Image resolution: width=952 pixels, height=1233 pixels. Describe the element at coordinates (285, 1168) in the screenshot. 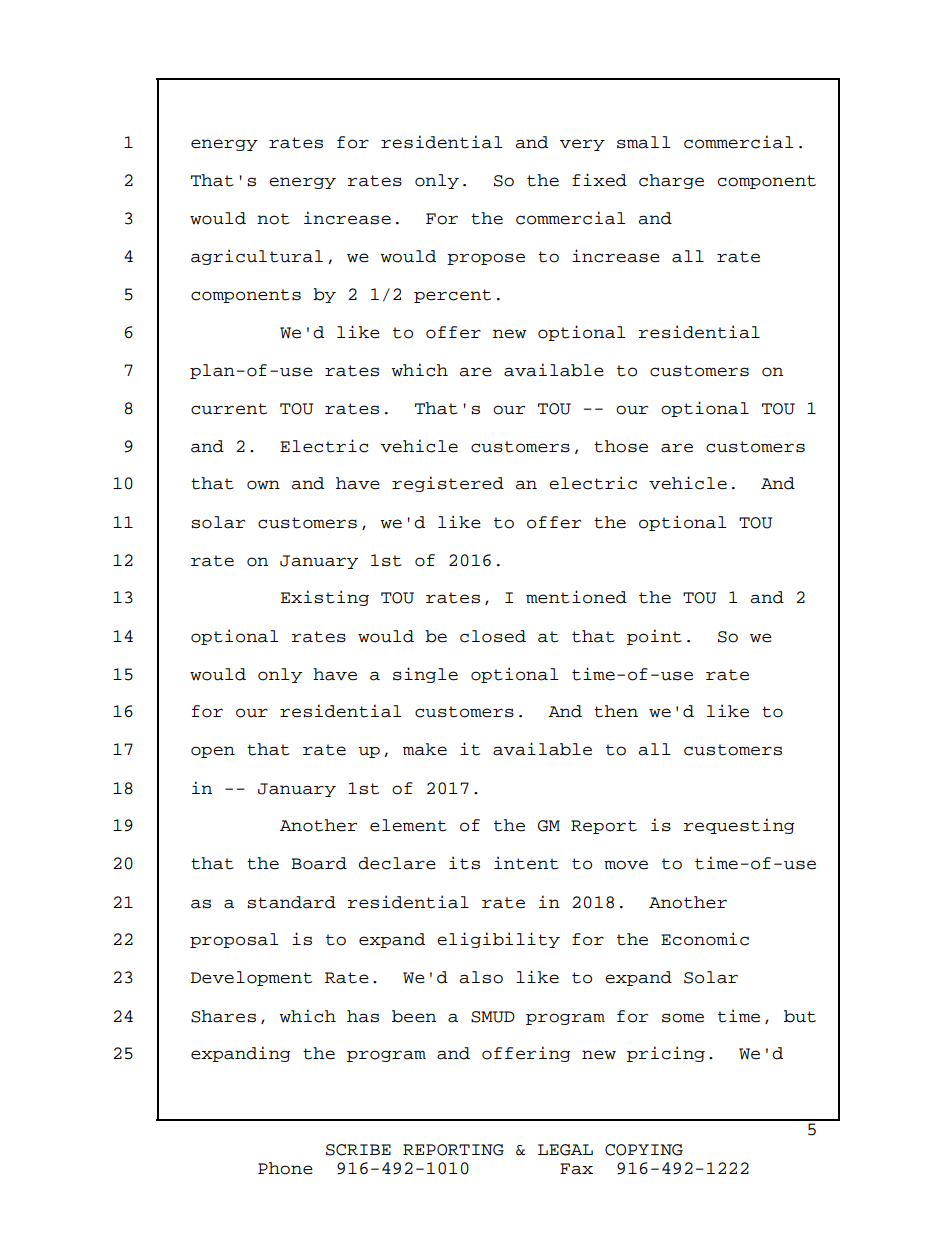

I see `Phone` at that location.
